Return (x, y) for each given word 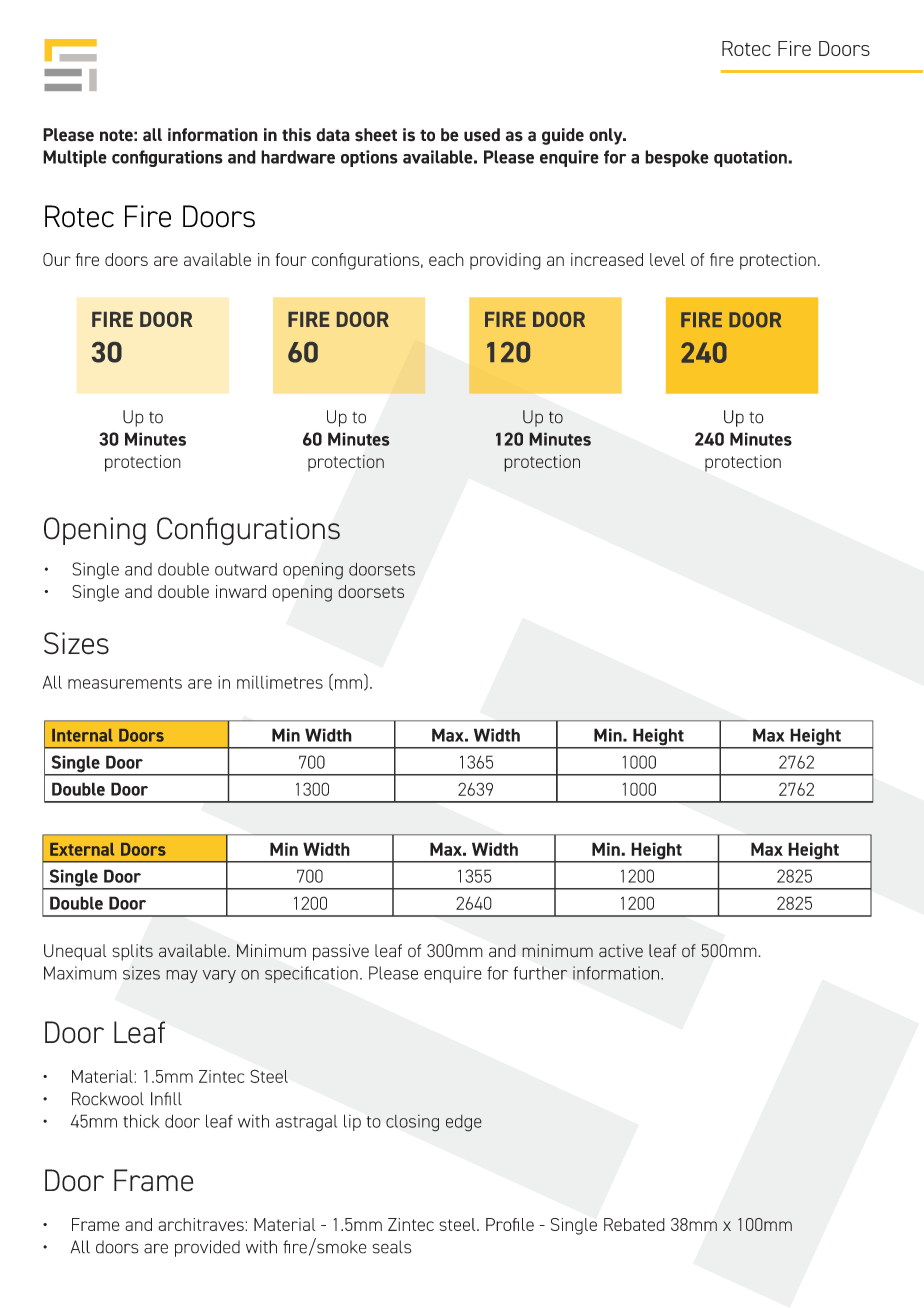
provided (207, 1248)
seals (391, 1247)
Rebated (634, 1224)
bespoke (677, 158)
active (621, 951)
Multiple (75, 158)
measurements (125, 683)
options (369, 158)
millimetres (280, 682)
